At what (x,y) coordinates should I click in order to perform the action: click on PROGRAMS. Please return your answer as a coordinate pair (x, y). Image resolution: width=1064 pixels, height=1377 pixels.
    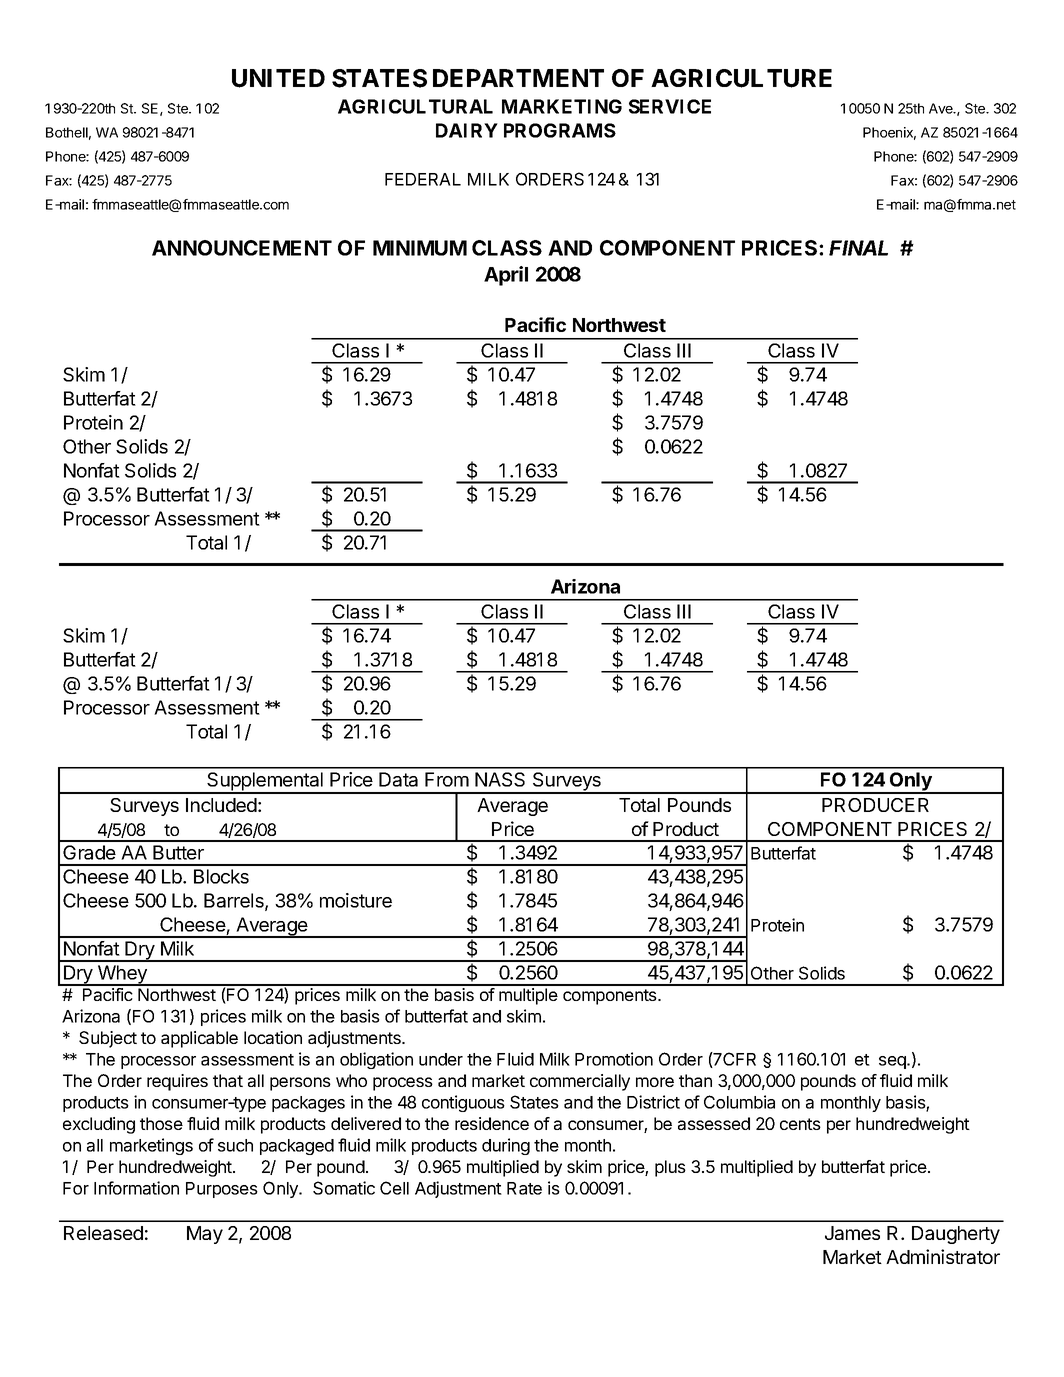
    Looking at the image, I should click on (560, 130).
